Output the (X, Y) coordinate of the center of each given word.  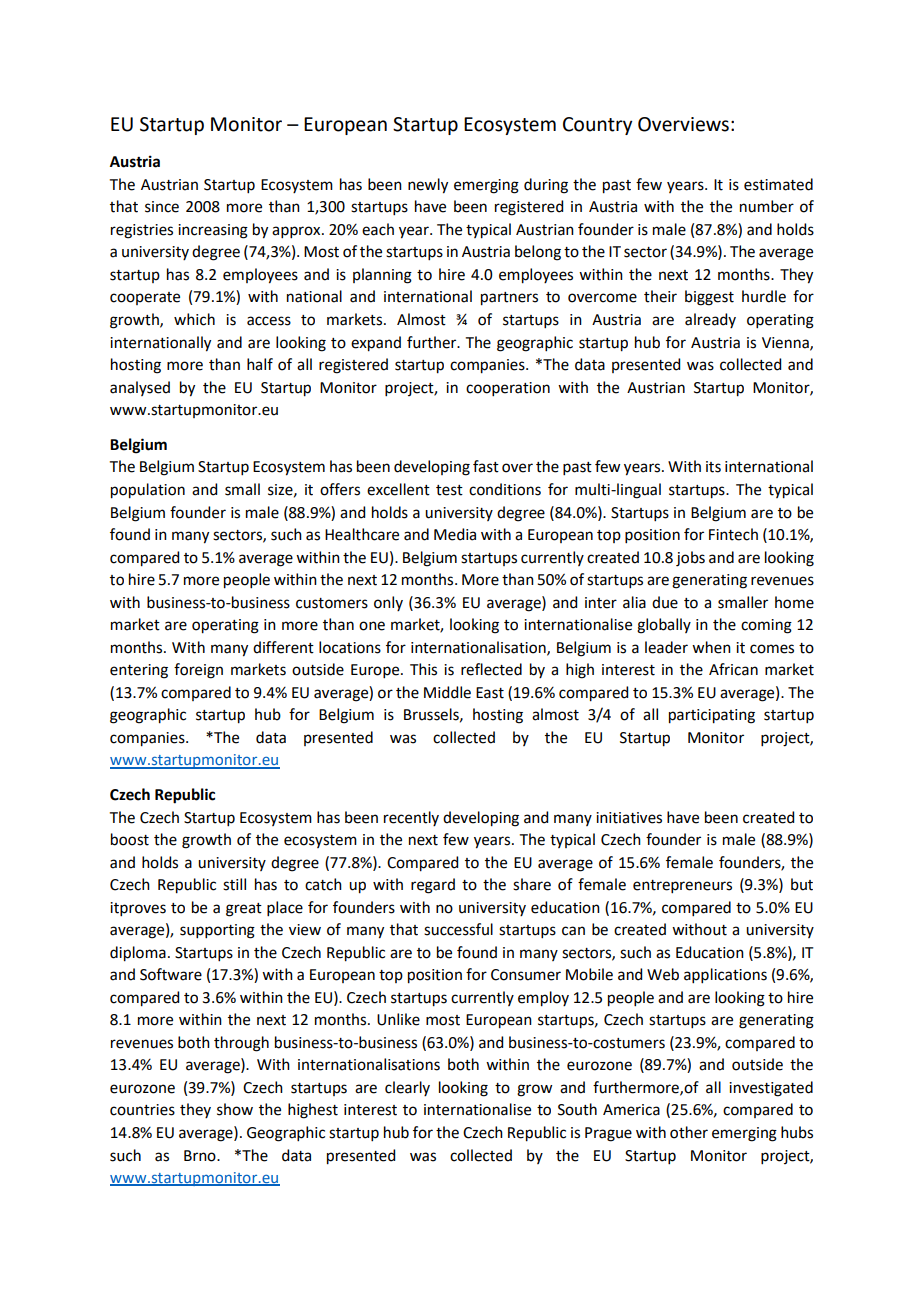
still (234, 884)
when (711, 647)
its (713, 467)
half (260, 364)
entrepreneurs (682, 886)
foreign (198, 671)
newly (428, 186)
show (235, 1109)
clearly (407, 1088)
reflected (491, 669)
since (162, 207)
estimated (778, 184)
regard (433, 886)
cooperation (508, 389)
